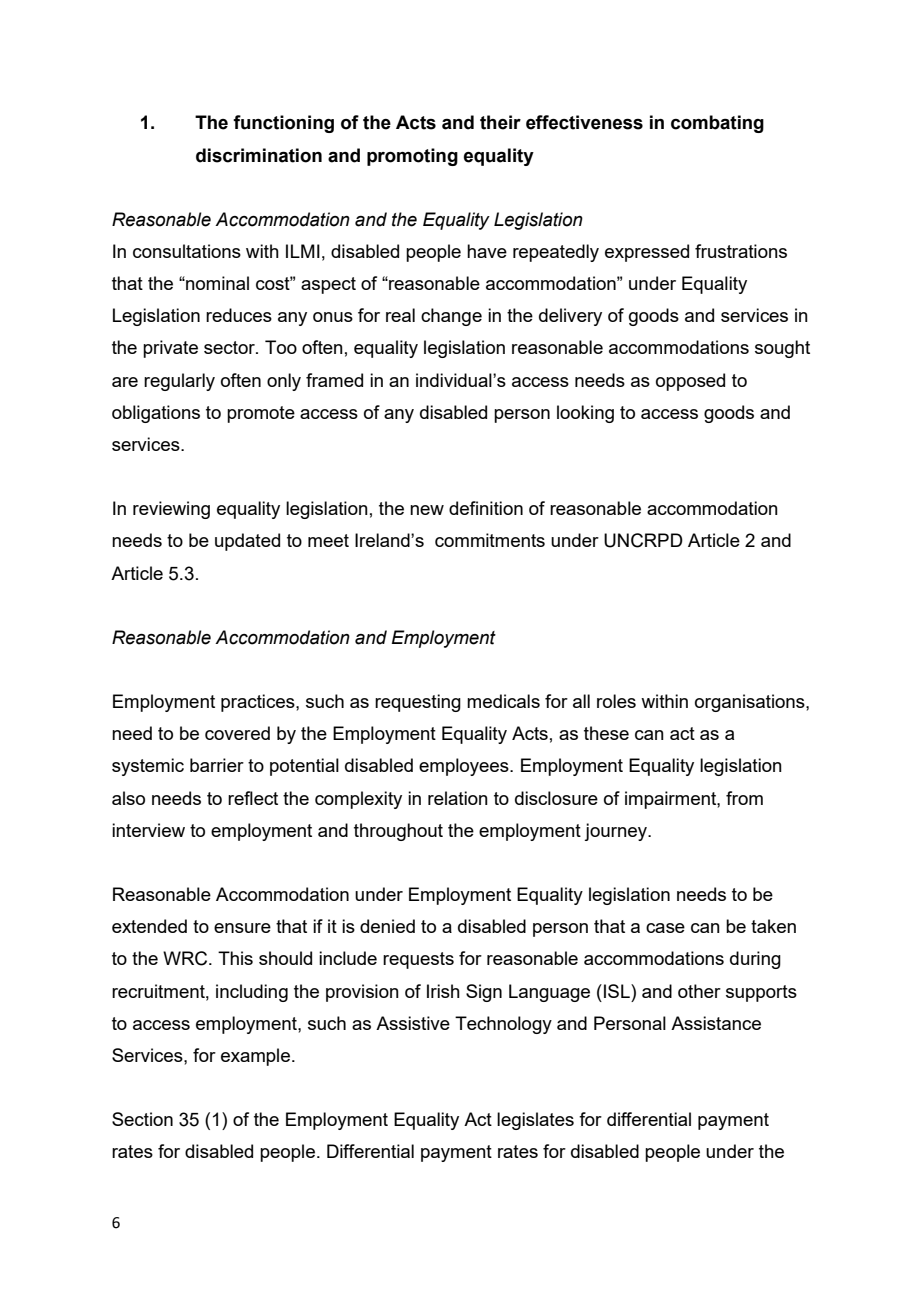  I want to click on example, so click(255, 1057).
